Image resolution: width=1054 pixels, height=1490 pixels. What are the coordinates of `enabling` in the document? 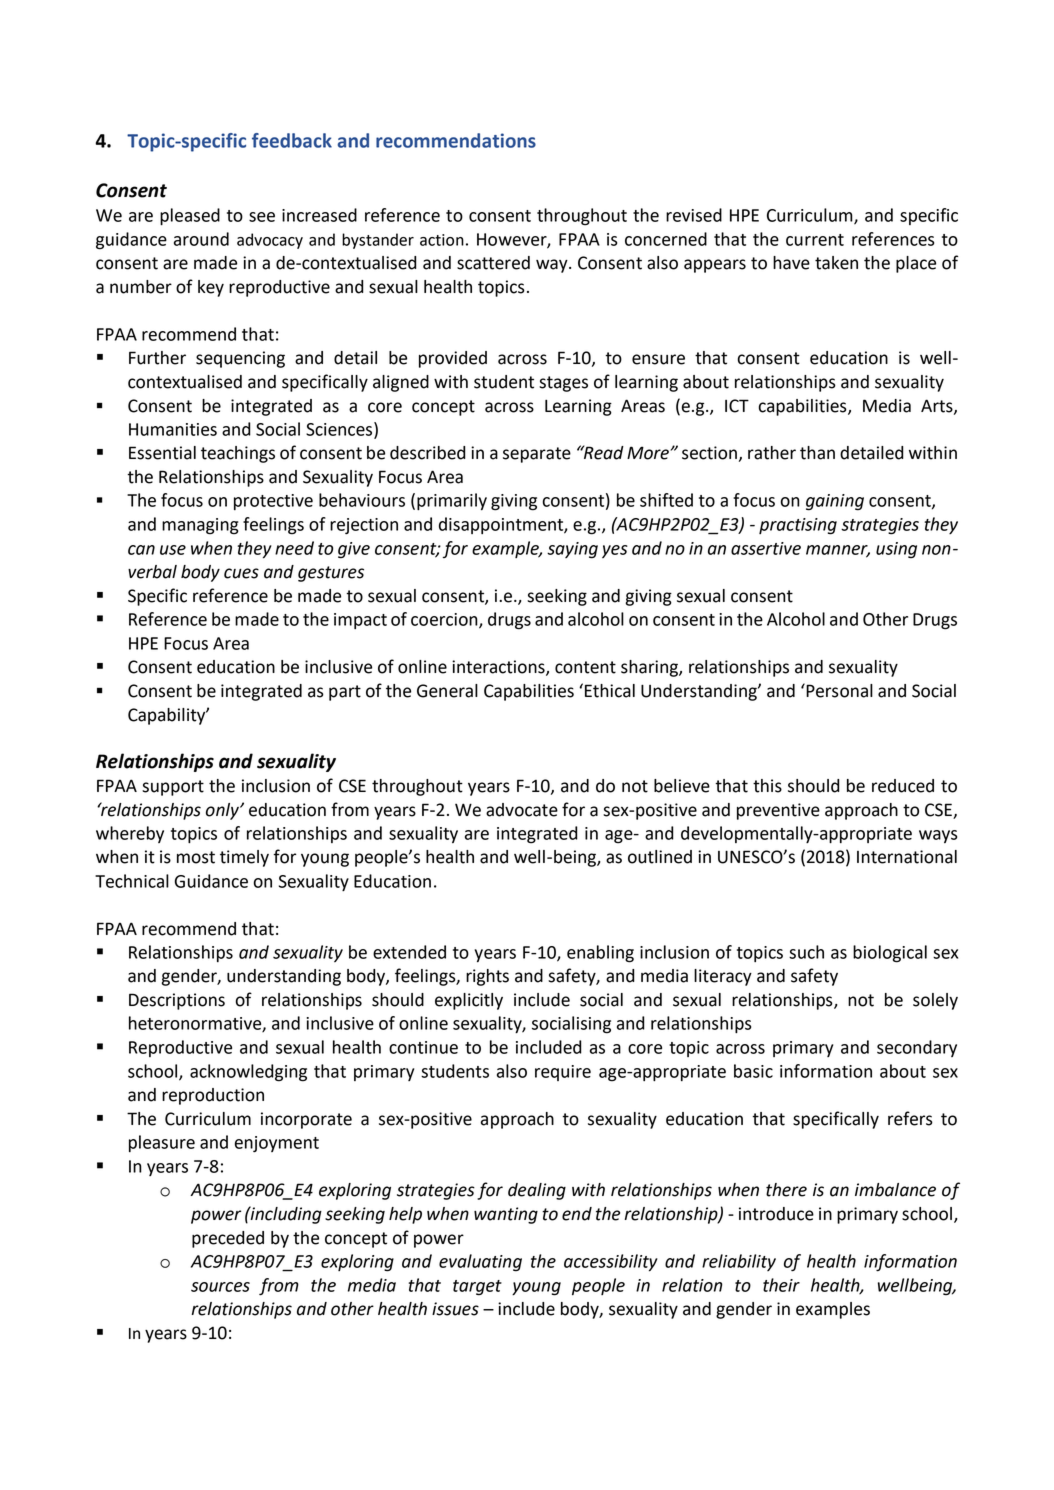 It's located at (600, 954).
